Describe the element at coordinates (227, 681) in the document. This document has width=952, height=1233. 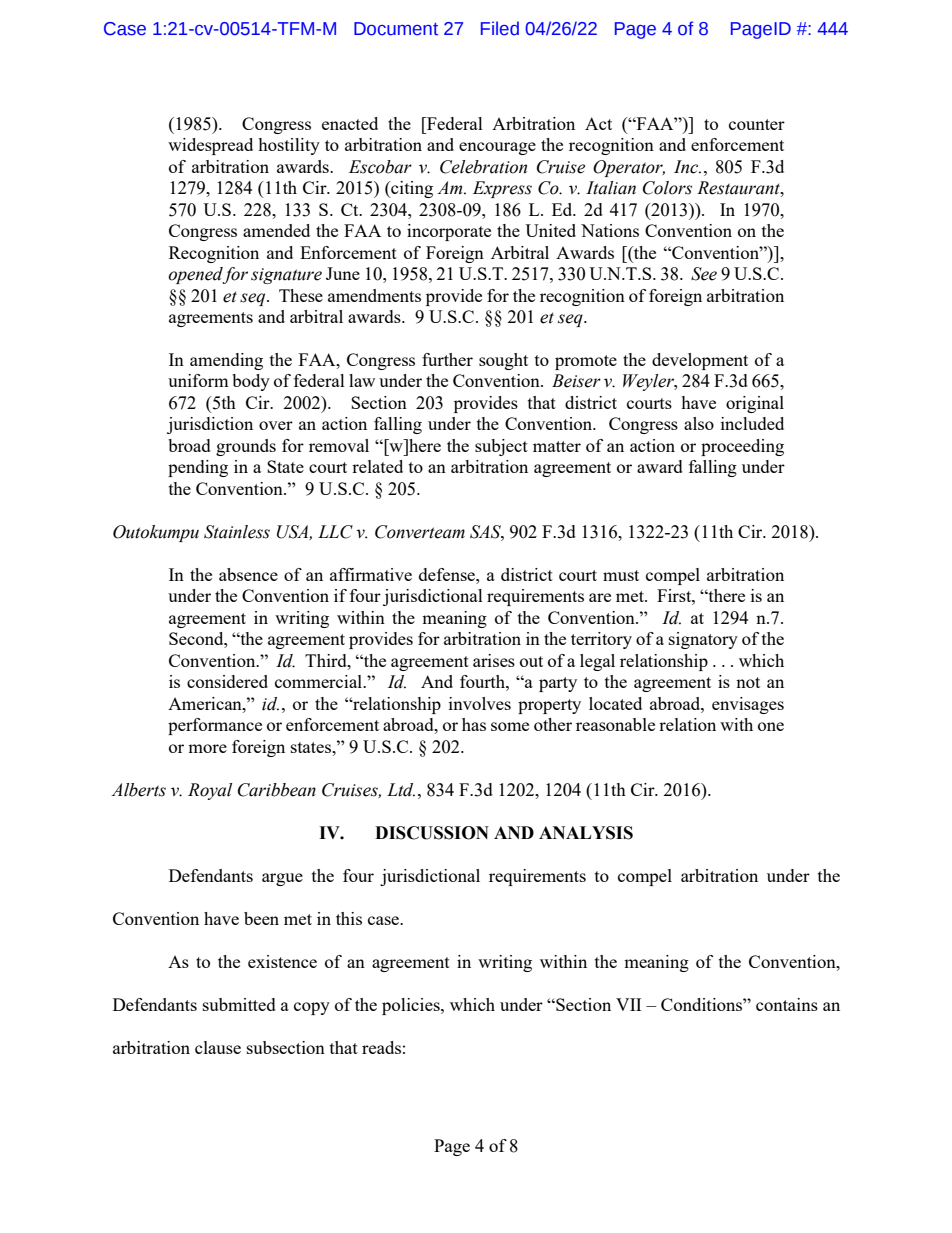
I see `considered` at that location.
